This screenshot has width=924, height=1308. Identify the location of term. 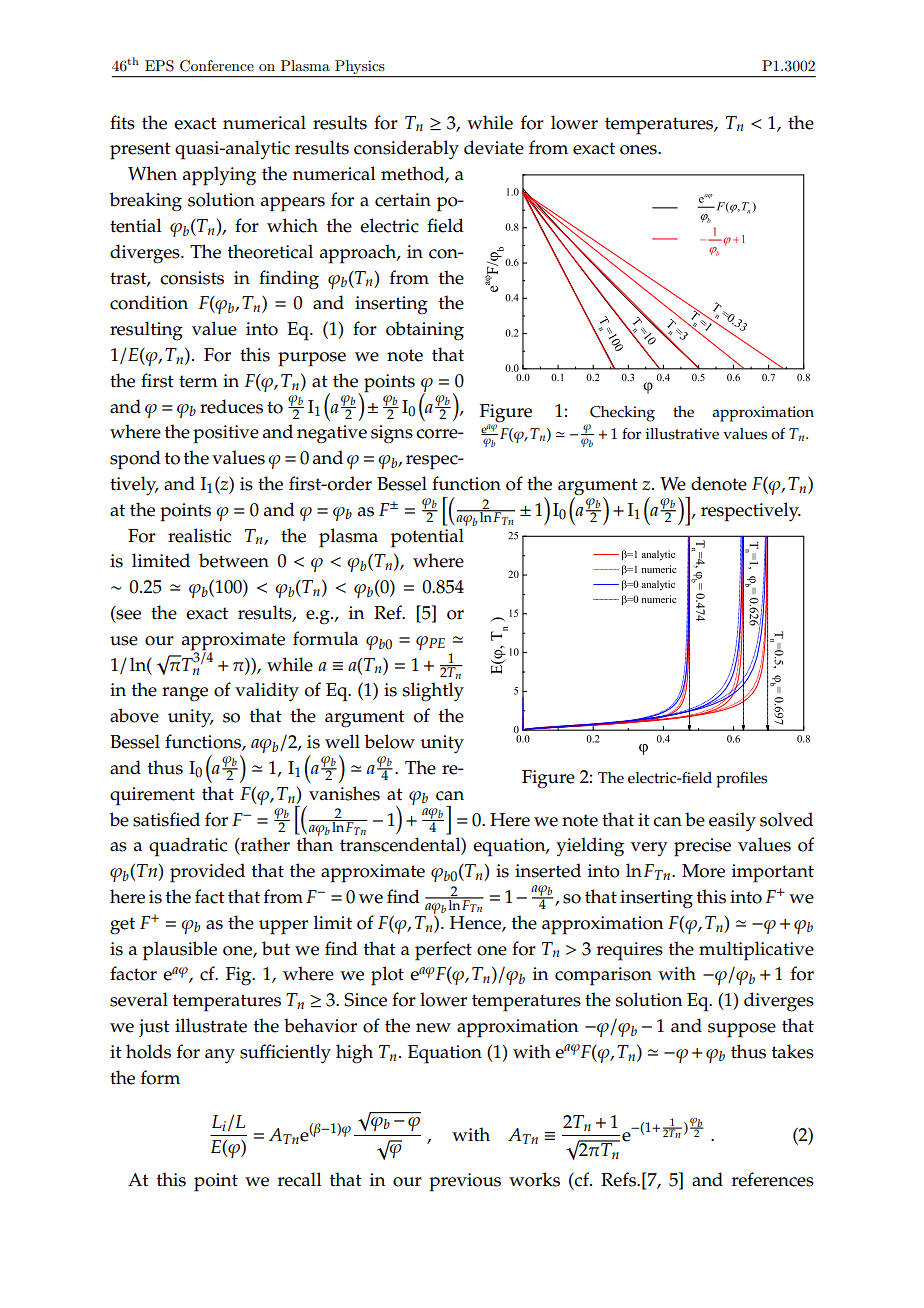
(198, 381).
